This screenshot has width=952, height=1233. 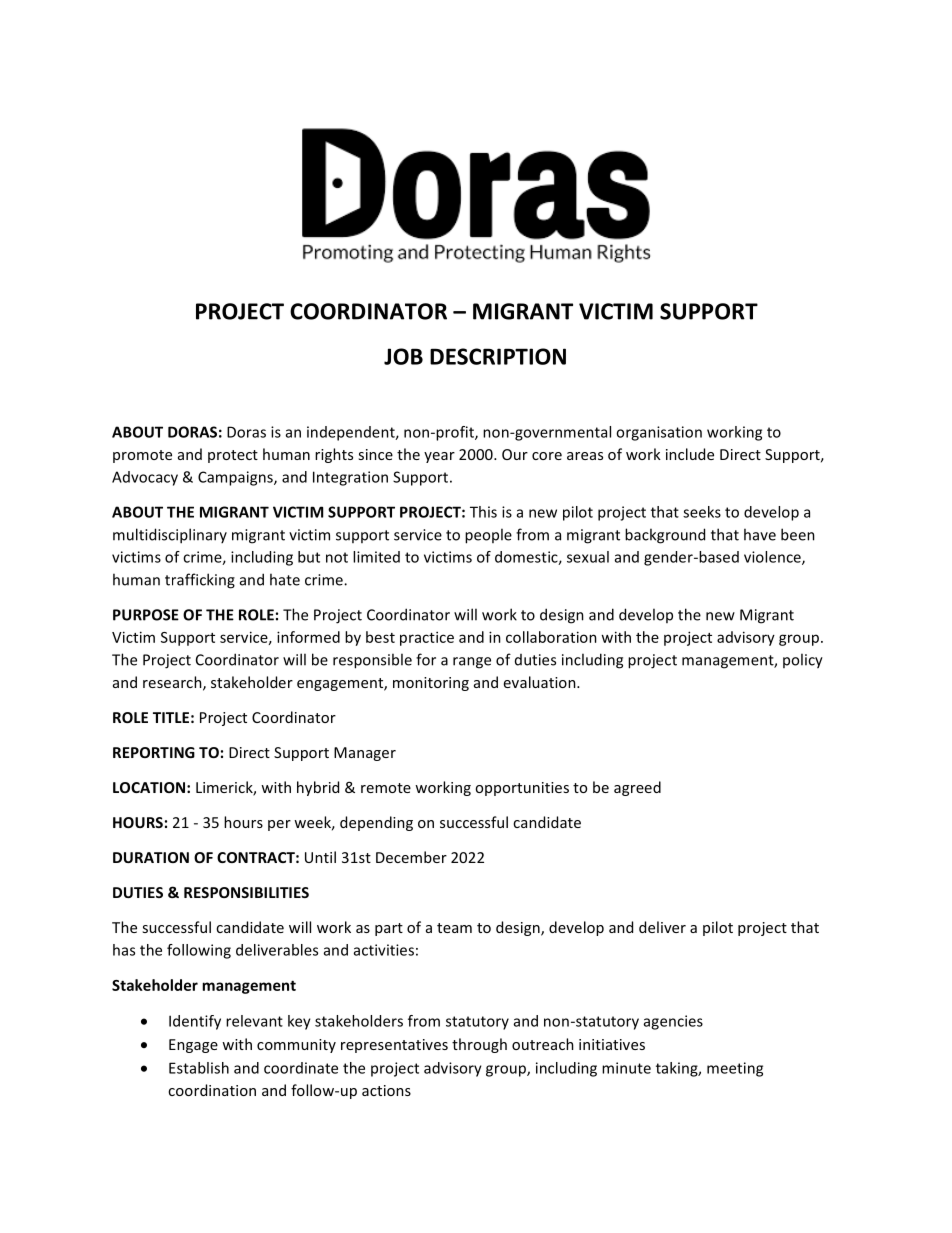 What do you see at coordinates (427, 638) in the screenshot?
I see `practice` at bounding box center [427, 638].
